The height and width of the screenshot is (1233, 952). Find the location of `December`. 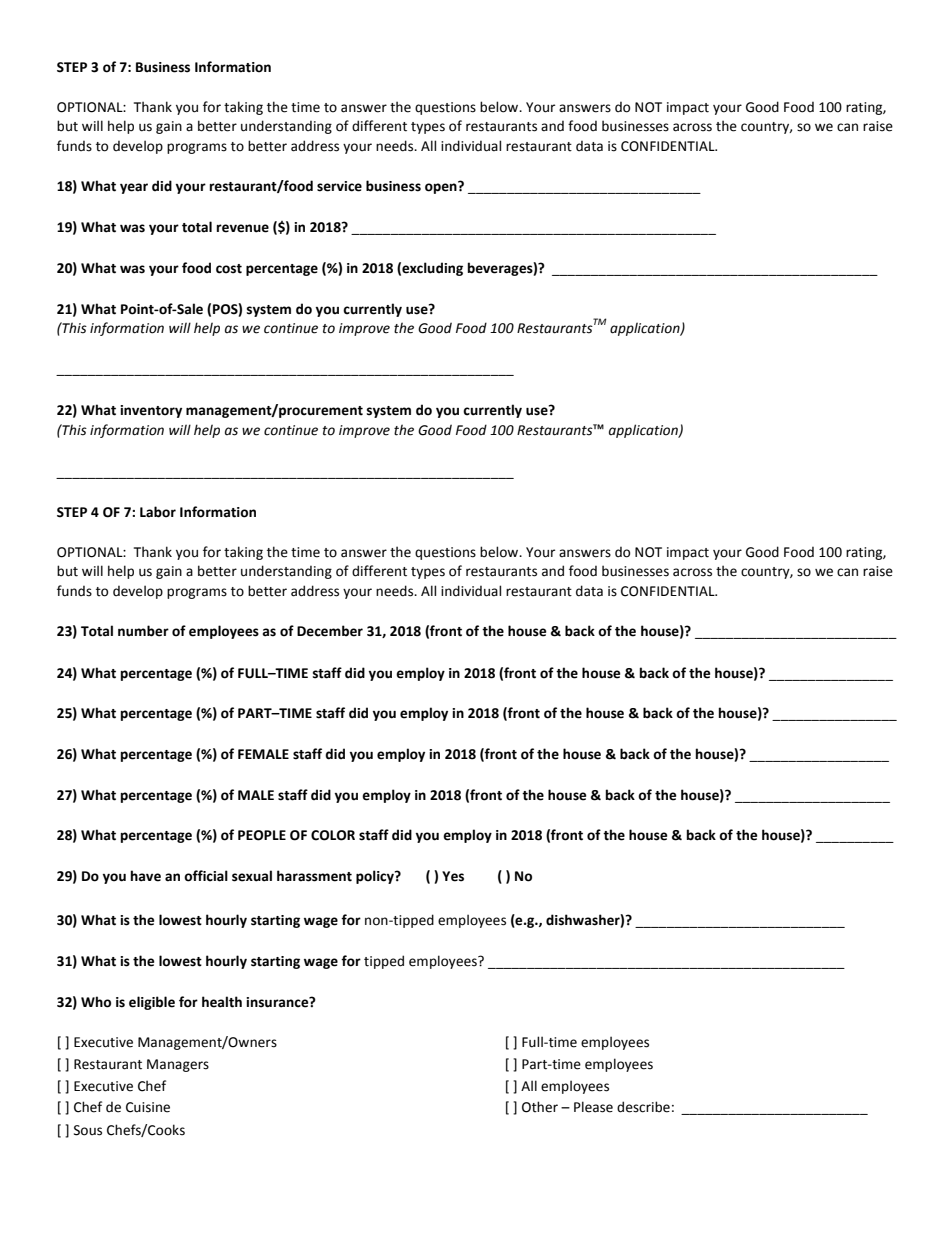

December is located at coordinates (330, 631).
